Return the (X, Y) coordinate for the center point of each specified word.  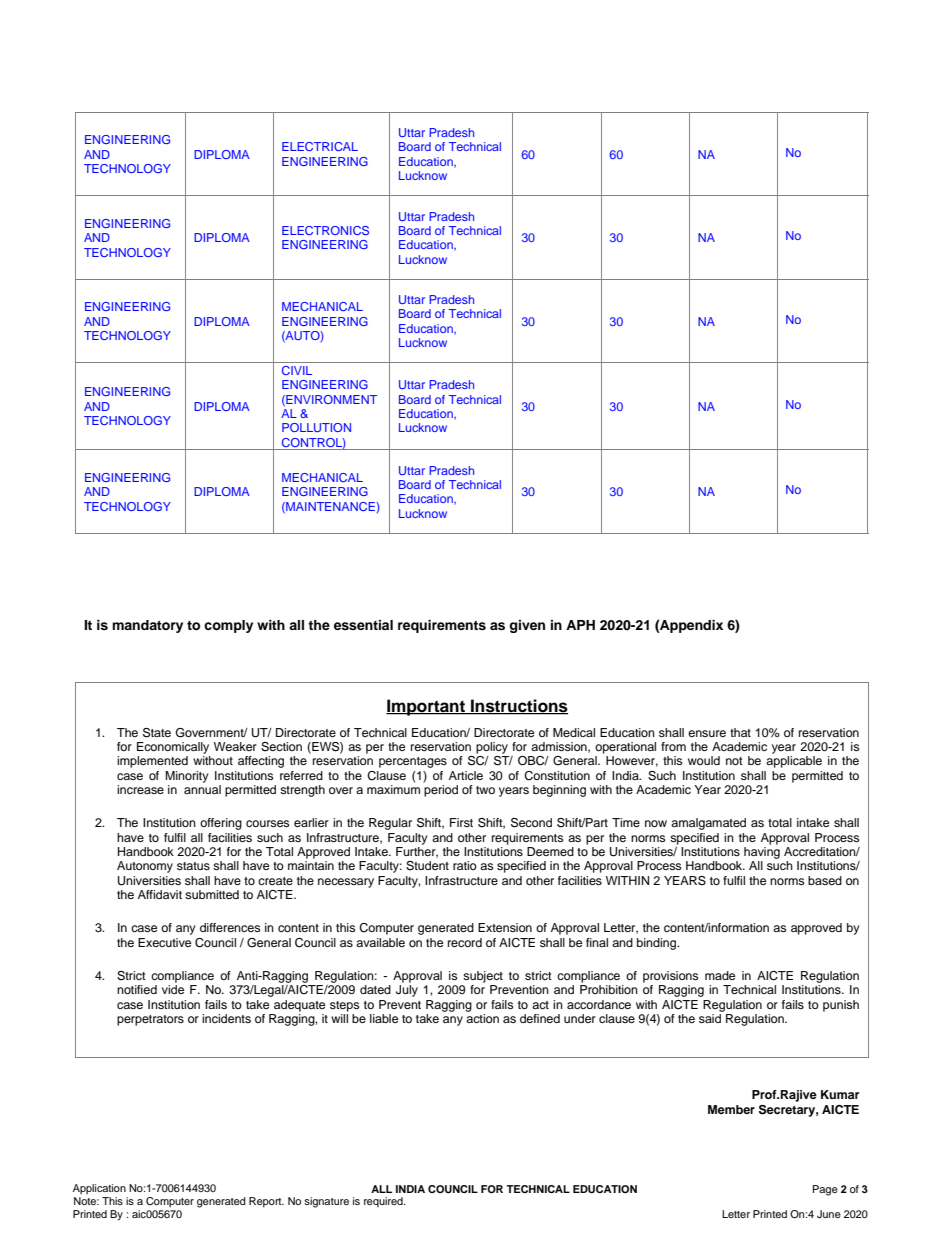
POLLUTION (316, 427)
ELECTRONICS (325, 230)
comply (228, 626)
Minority (187, 777)
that (740, 732)
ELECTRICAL (320, 146)
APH (580, 625)
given (527, 626)
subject (483, 977)
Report (266, 1202)
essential (363, 625)
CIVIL (297, 370)
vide (173, 989)
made (720, 975)
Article (466, 775)
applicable (794, 762)
